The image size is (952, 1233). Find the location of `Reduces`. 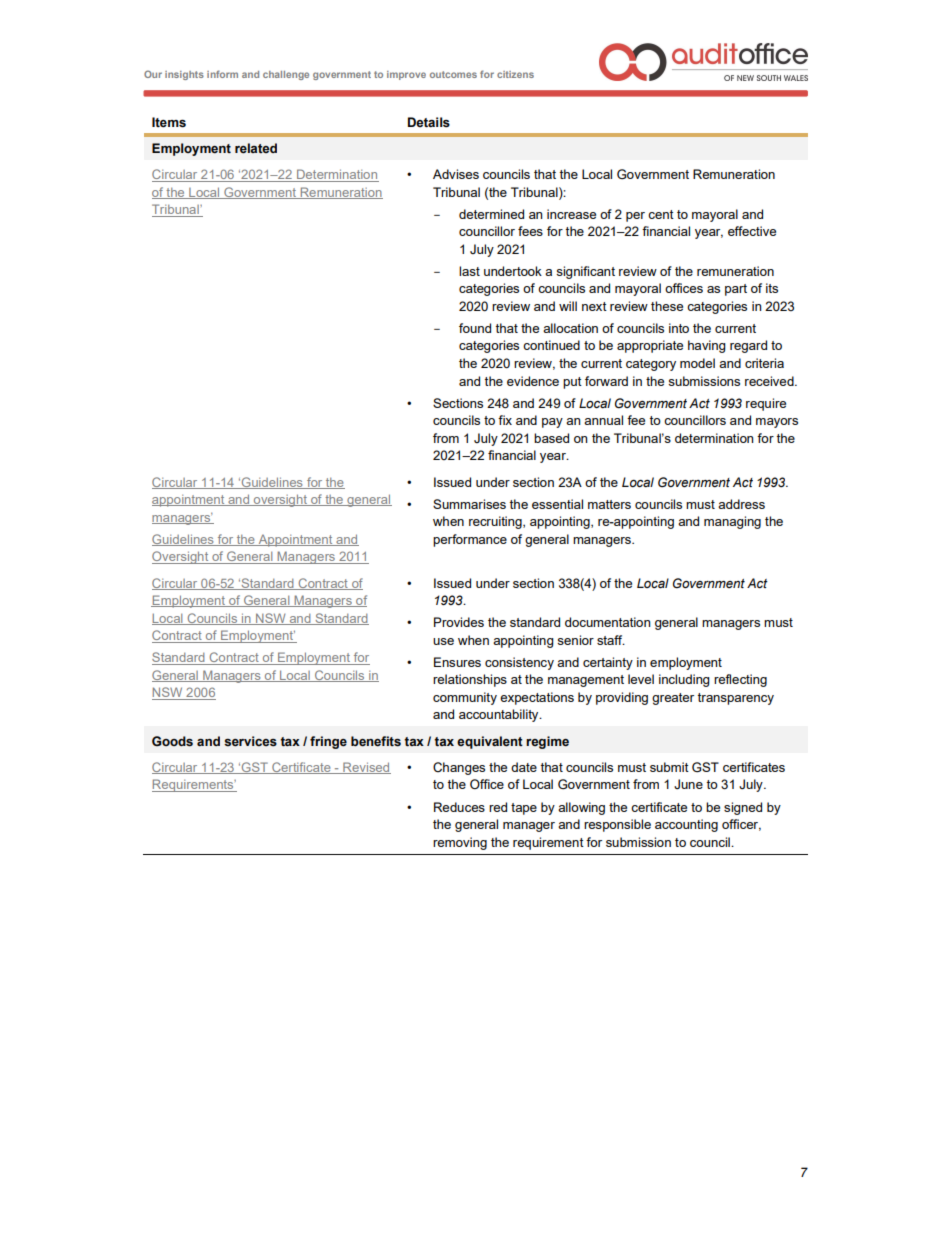

Reduces is located at coordinates (459, 807).
